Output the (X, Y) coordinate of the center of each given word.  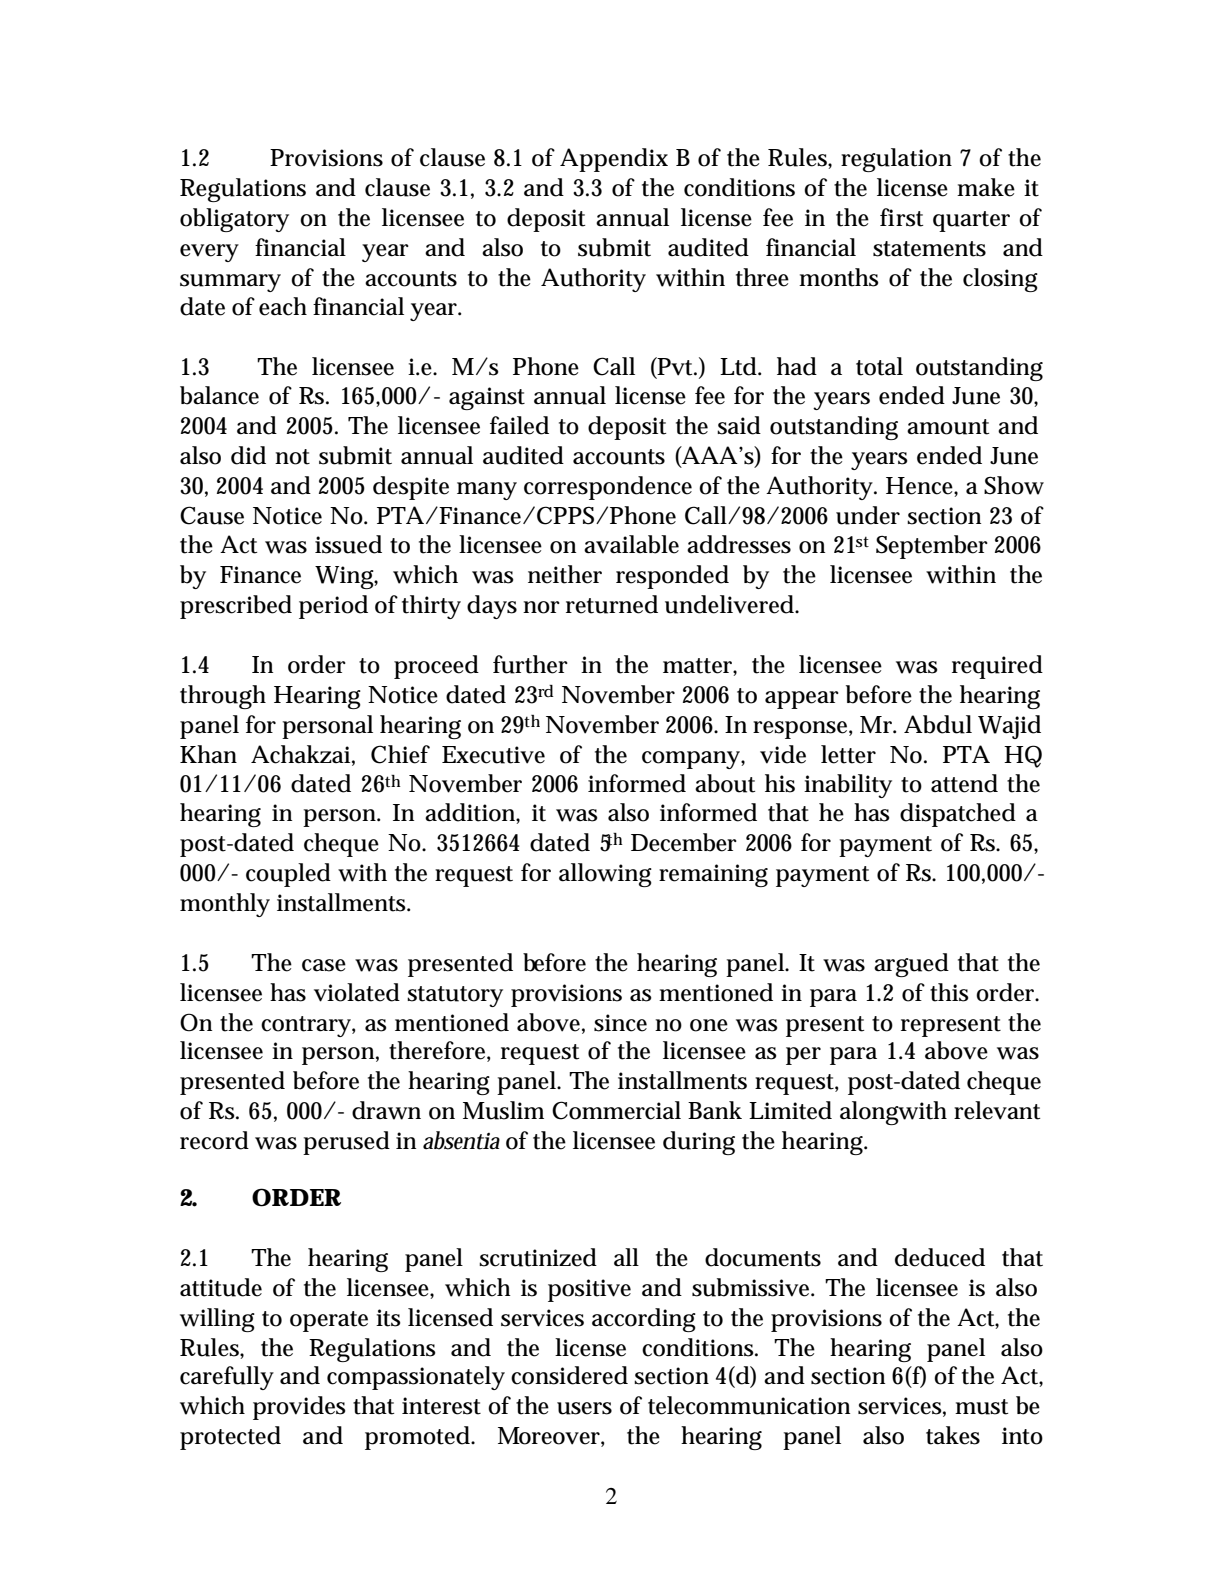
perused (346, 1143)
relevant (997, 1110)
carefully (227, 1378)
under (868, 515)
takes (953, 1435)
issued (348, 544)
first (901, 217)
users (584, 1408)
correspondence (608, 488)
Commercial (616, 1110)
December (684, 842)
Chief (400, 754)
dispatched (958, 815)
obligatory (234, 220)
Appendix (614, 160)
